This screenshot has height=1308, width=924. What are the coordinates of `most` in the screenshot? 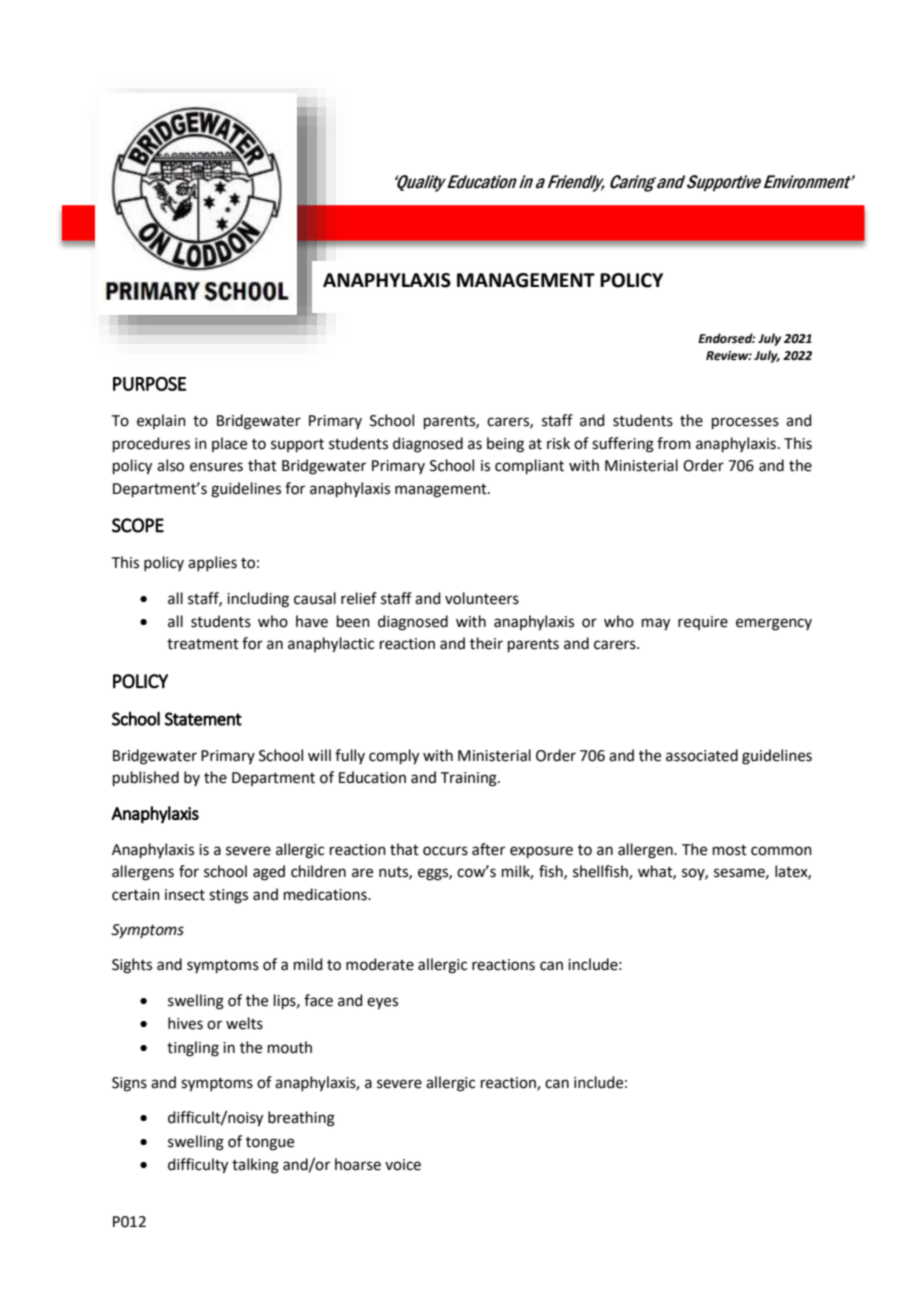 It's located at (730, 850).
